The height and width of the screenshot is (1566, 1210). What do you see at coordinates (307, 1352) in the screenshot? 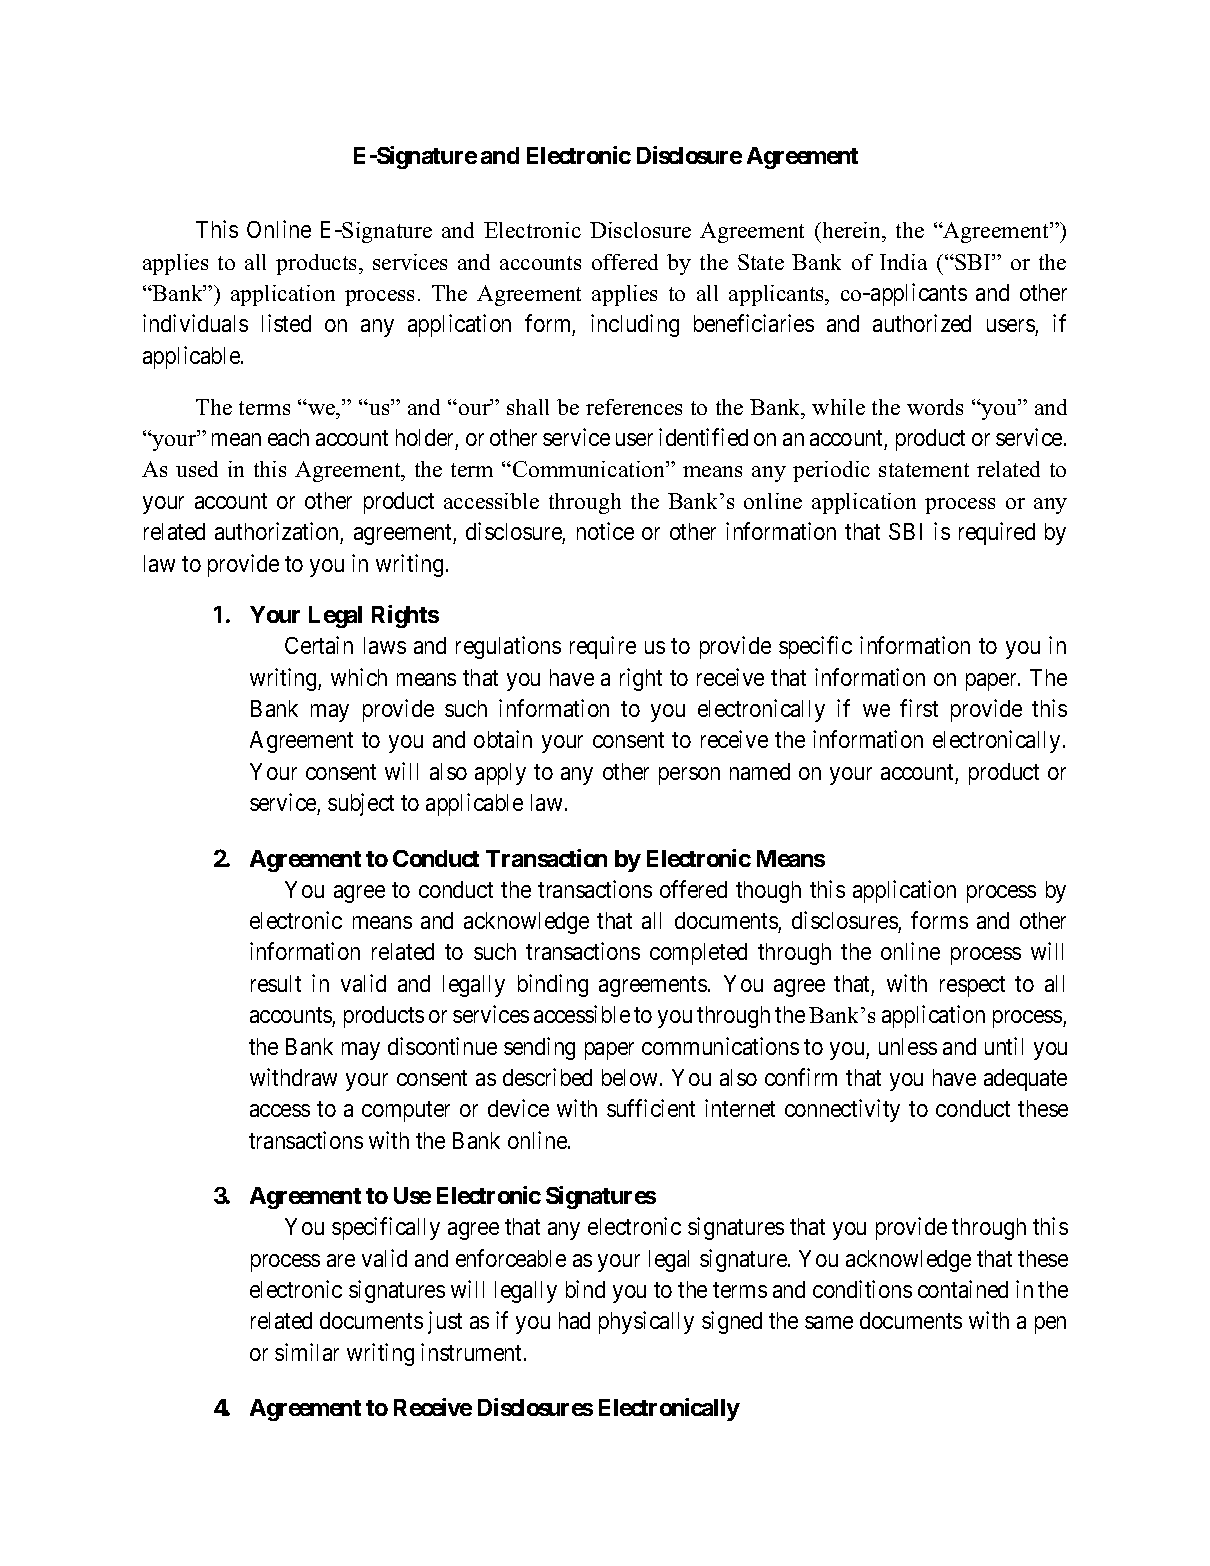
I see `similar` at bounding box center [307, 1352].
